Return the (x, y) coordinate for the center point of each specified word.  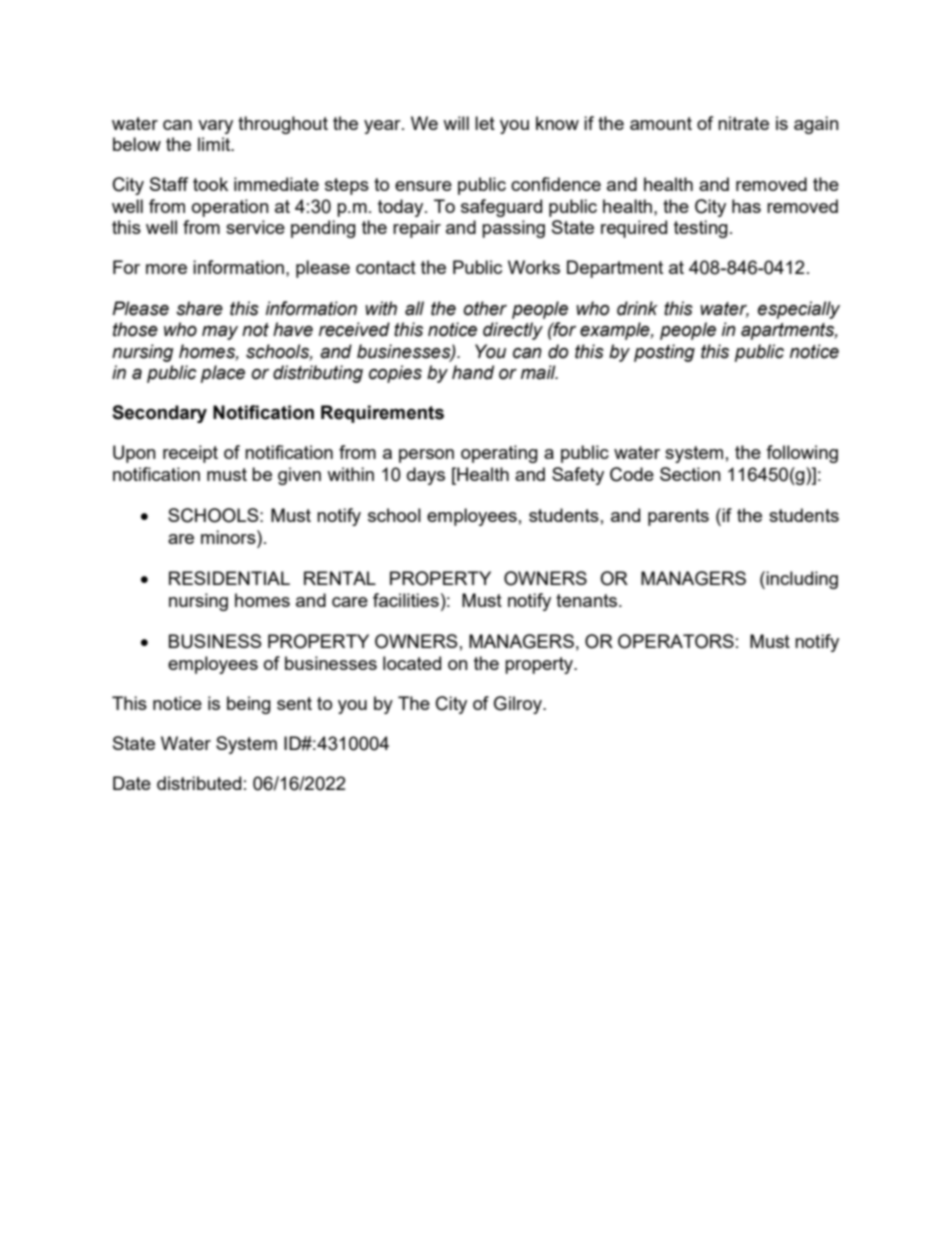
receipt (190, 454)
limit (215, 144)
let (485, 123)
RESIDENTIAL (229, 578)
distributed (199, 783)
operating (499, 454)
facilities (406, 600)
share (199, 308)
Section (690, 474)
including (802, 580)
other (485, 308)
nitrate (743, 123)
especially (799, 310)
